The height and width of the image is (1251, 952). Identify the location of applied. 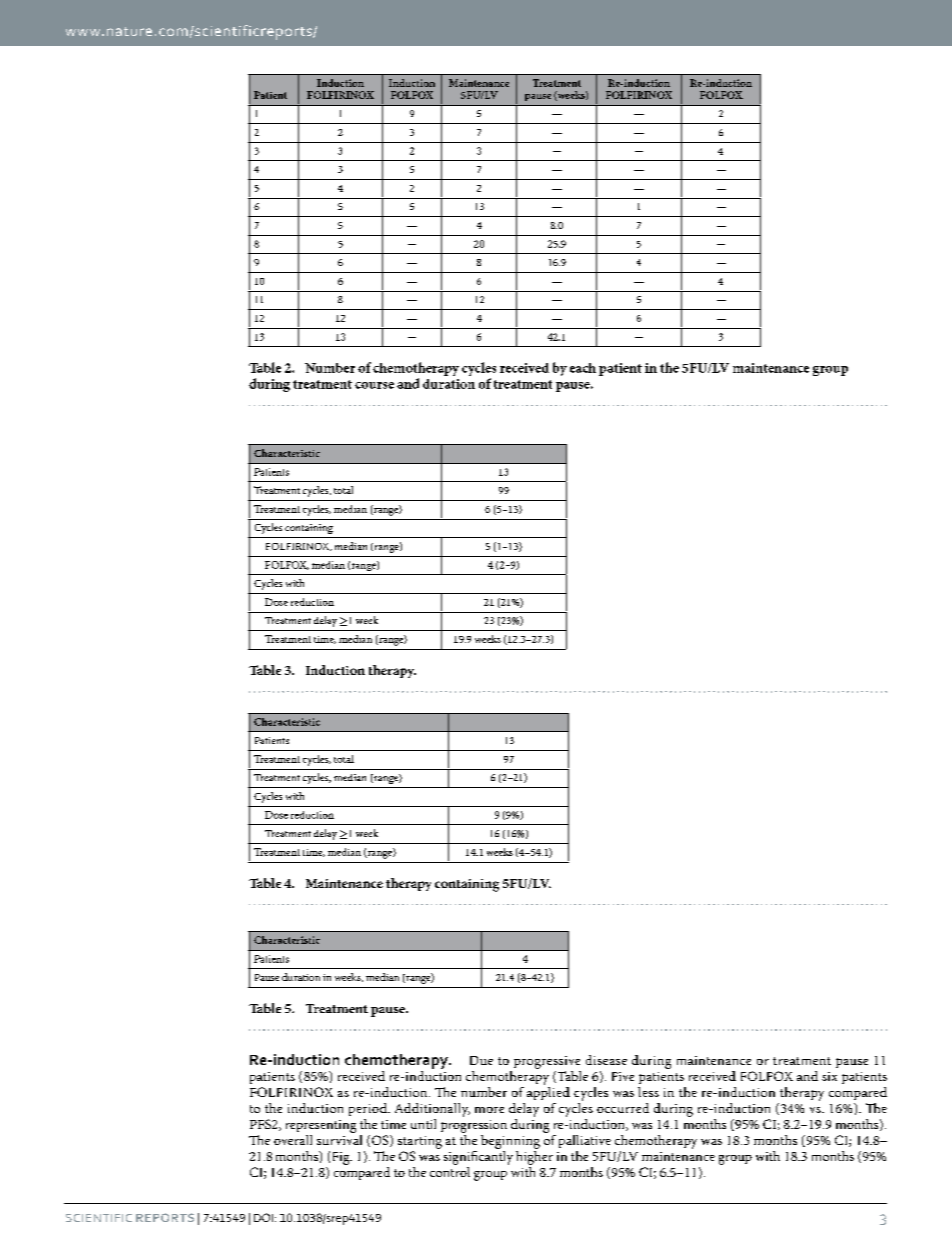
(548, 1092).
